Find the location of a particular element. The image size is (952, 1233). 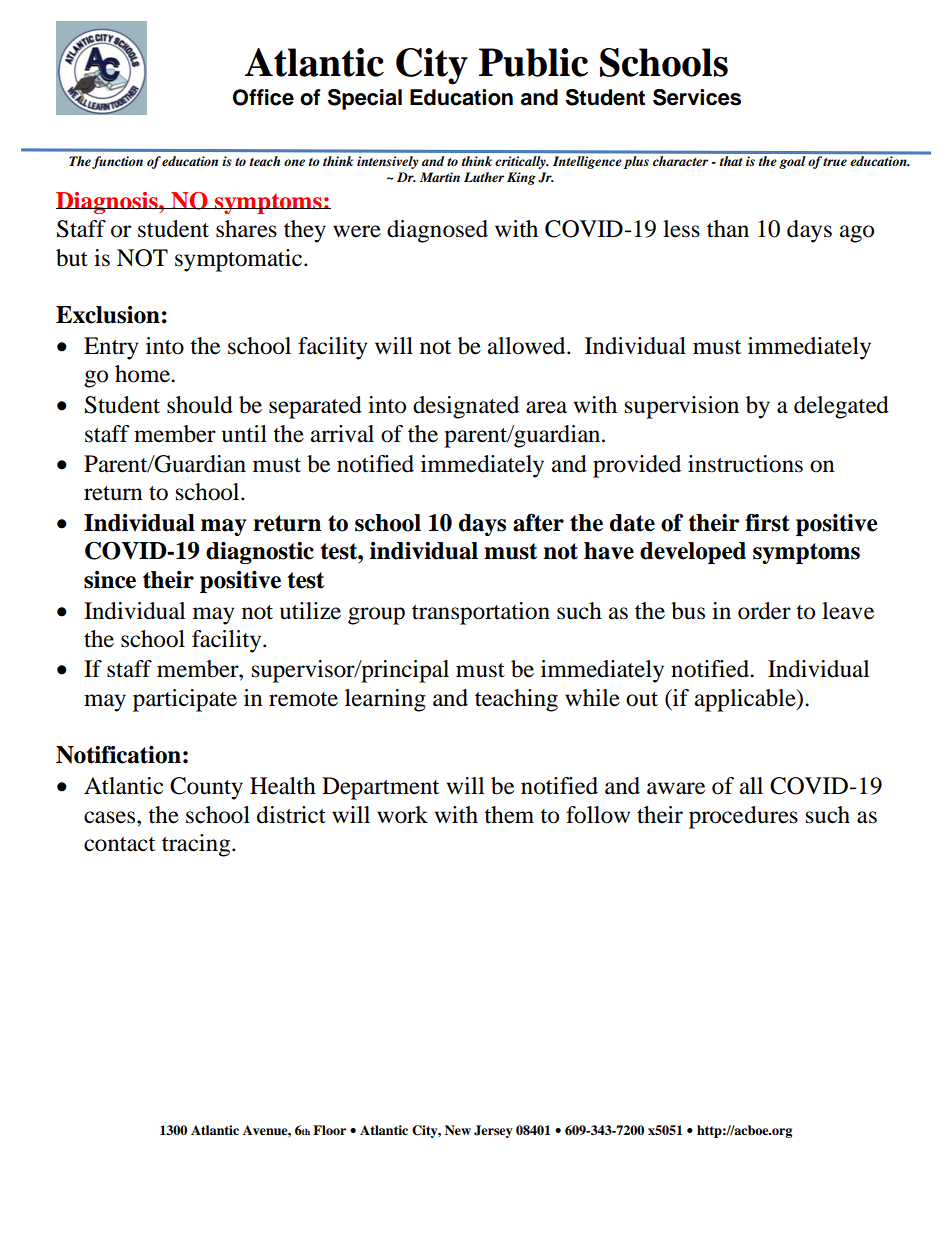

transportation is located at coordinates (481, 613).
